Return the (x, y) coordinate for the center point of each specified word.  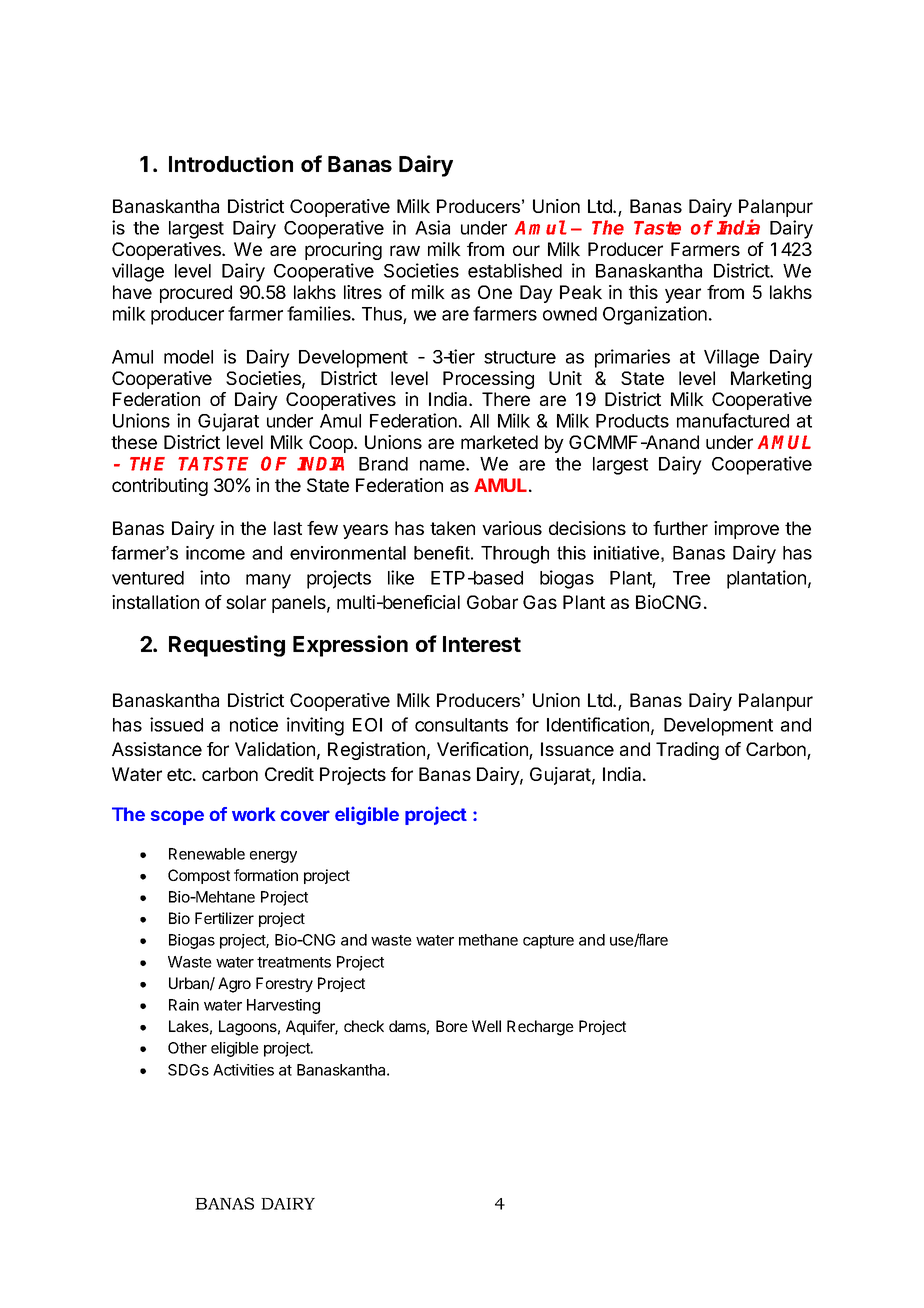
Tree (691, 578)
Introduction (231, 163)
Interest (482, 644)
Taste (657, 228)
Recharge (540, 1028)
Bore (452, 1026)
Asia (432, 227)
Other (187, 1048)
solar (246, 602)
